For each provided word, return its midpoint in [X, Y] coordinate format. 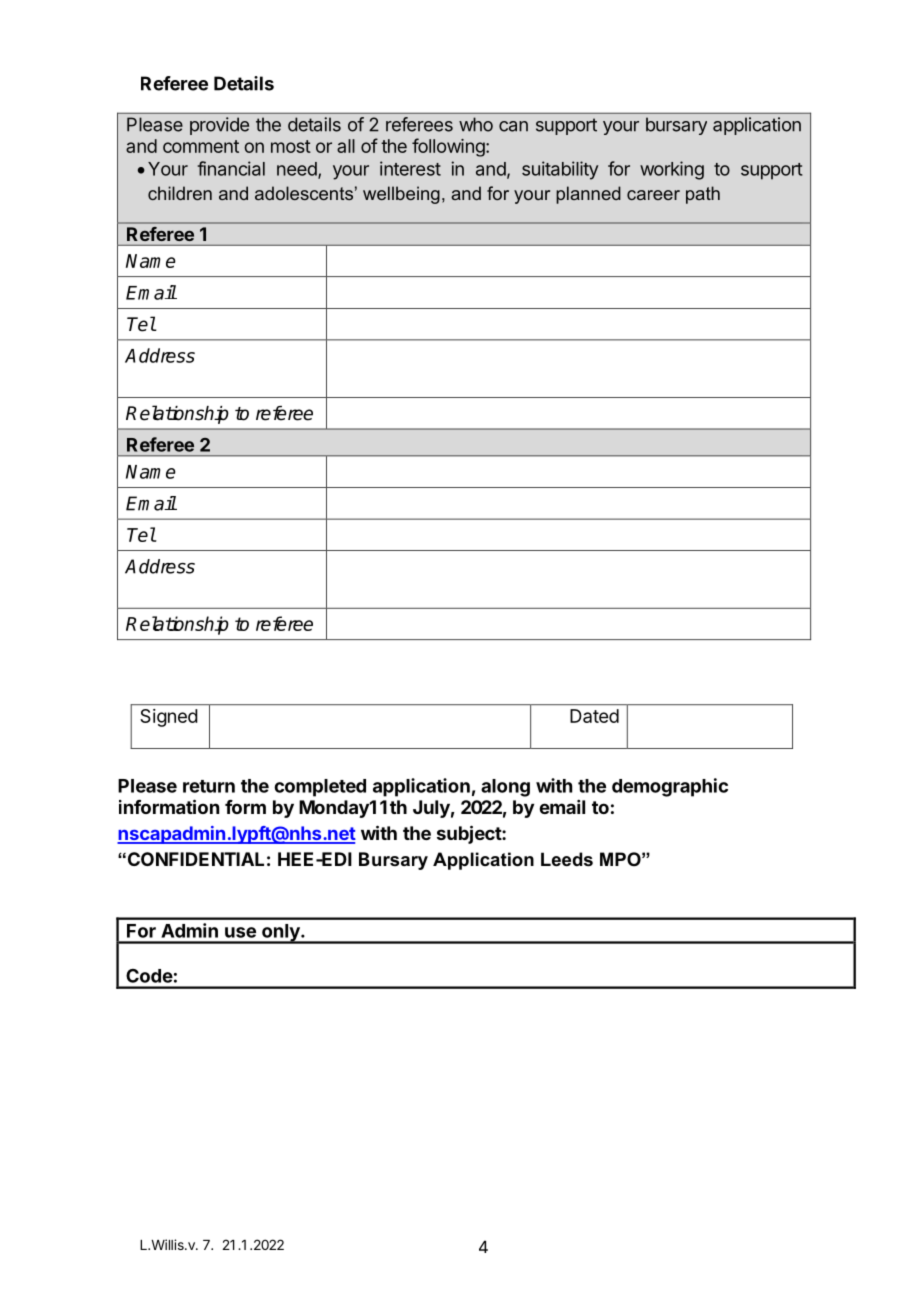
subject [470, 834]
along [505, 788]
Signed [169, 718]
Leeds [567, 859]
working [672, 170]
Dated [594, 716]
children [180, 193]
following [449, 147]
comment [201, 146]
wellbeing [401, 195]
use [240, 932]
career [653, 195]
